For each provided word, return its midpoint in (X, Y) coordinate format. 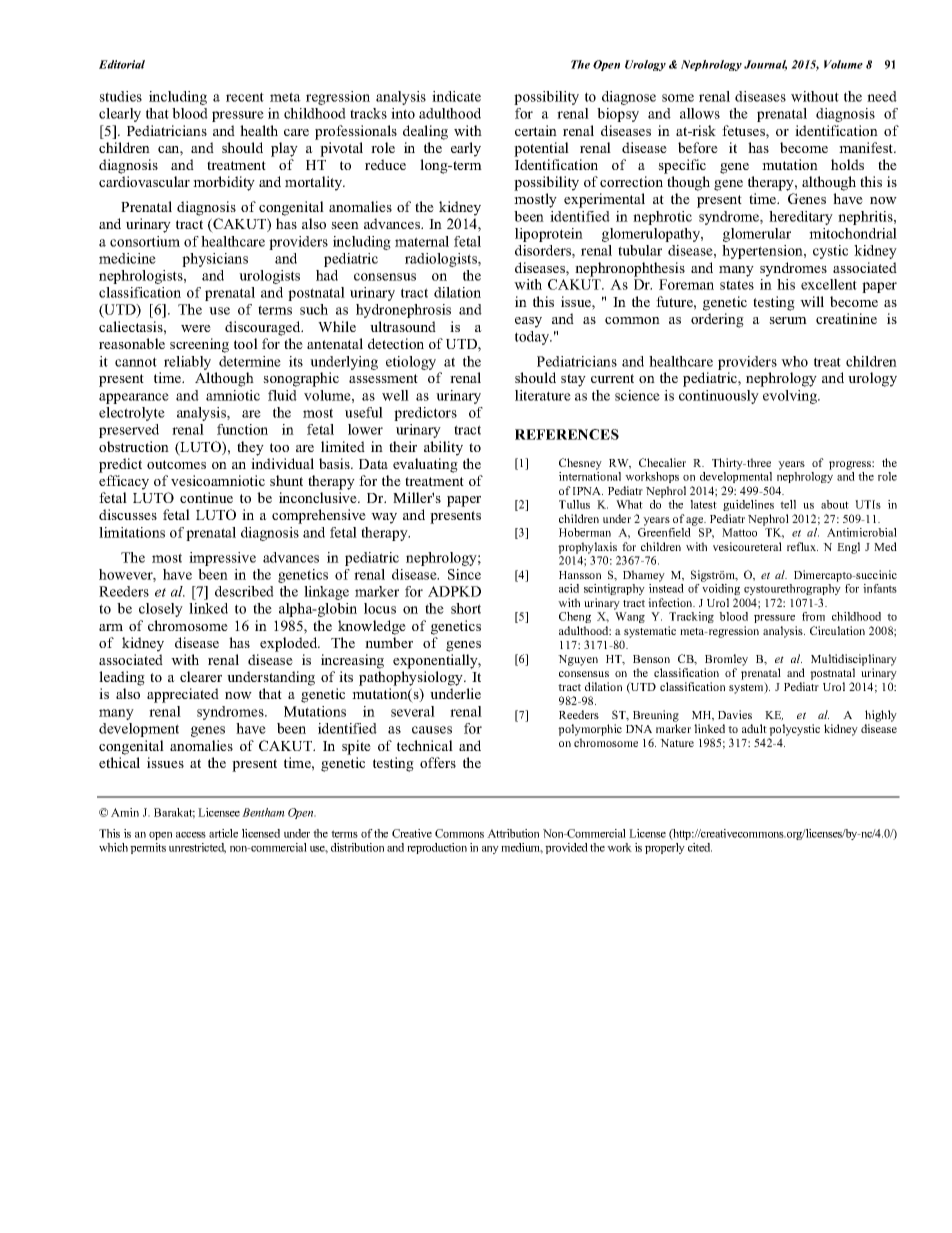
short (466, 608)
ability (443, 448)
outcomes (176, 464)
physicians (215, 260)
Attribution (513, 833)
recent (245, 97)
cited (700, 847)
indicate (456, 96)
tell (788, 504)
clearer (201, 676)
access (191, 835)
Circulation (837, 630)
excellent (829, 284)
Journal (765, 65)
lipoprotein (549, 235)
